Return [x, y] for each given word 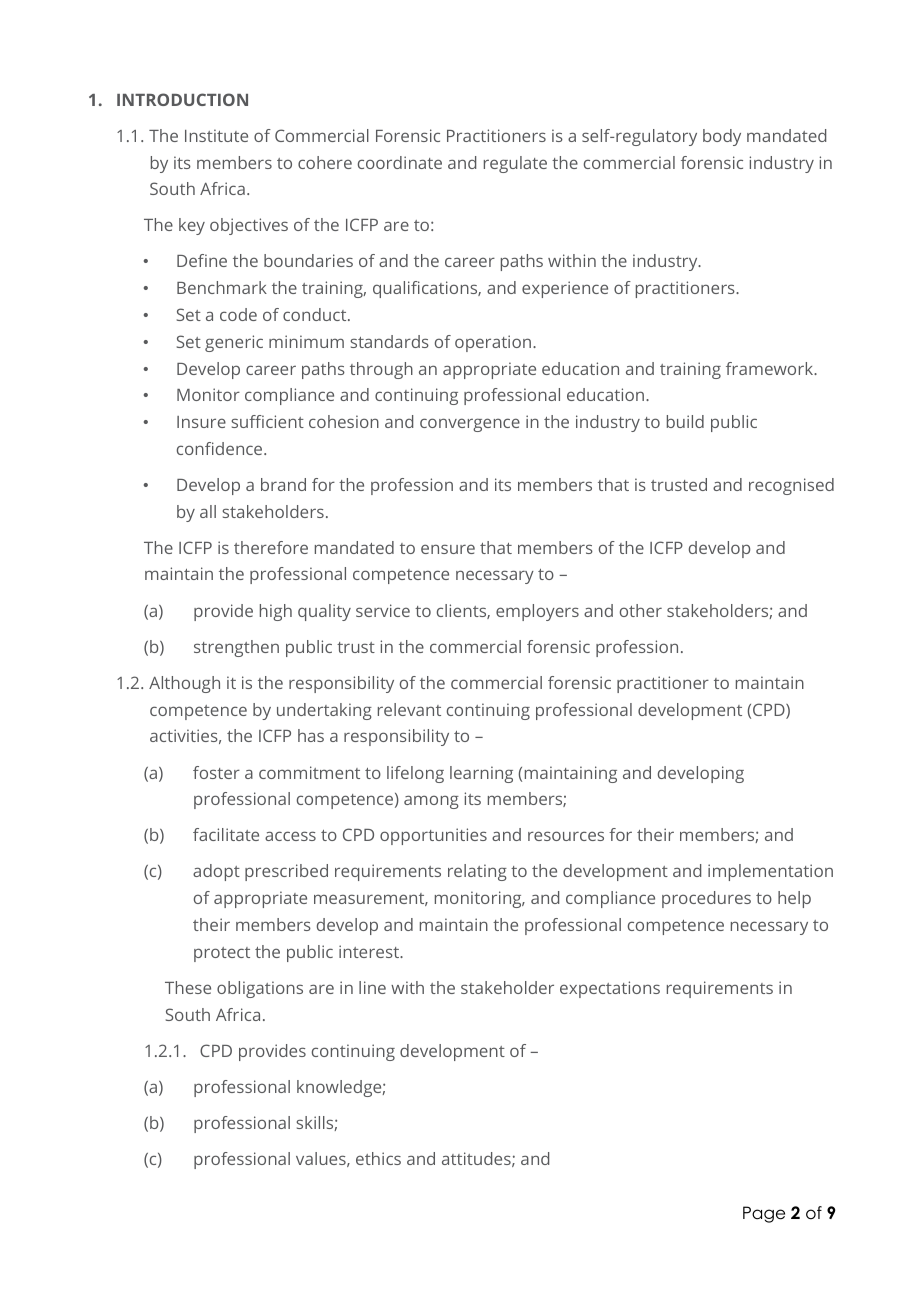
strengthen [236, 648]
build [685, 421]
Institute [216, 135]
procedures [706, 899]
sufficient [267, 421]
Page [764, 1214]
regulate [515, 164]
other [641, 610]
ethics [378, 1158]
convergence [470, 425]
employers [537, 612]
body [722, 137]
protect [222, 954]
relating [477, 872]
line [372, 987]
